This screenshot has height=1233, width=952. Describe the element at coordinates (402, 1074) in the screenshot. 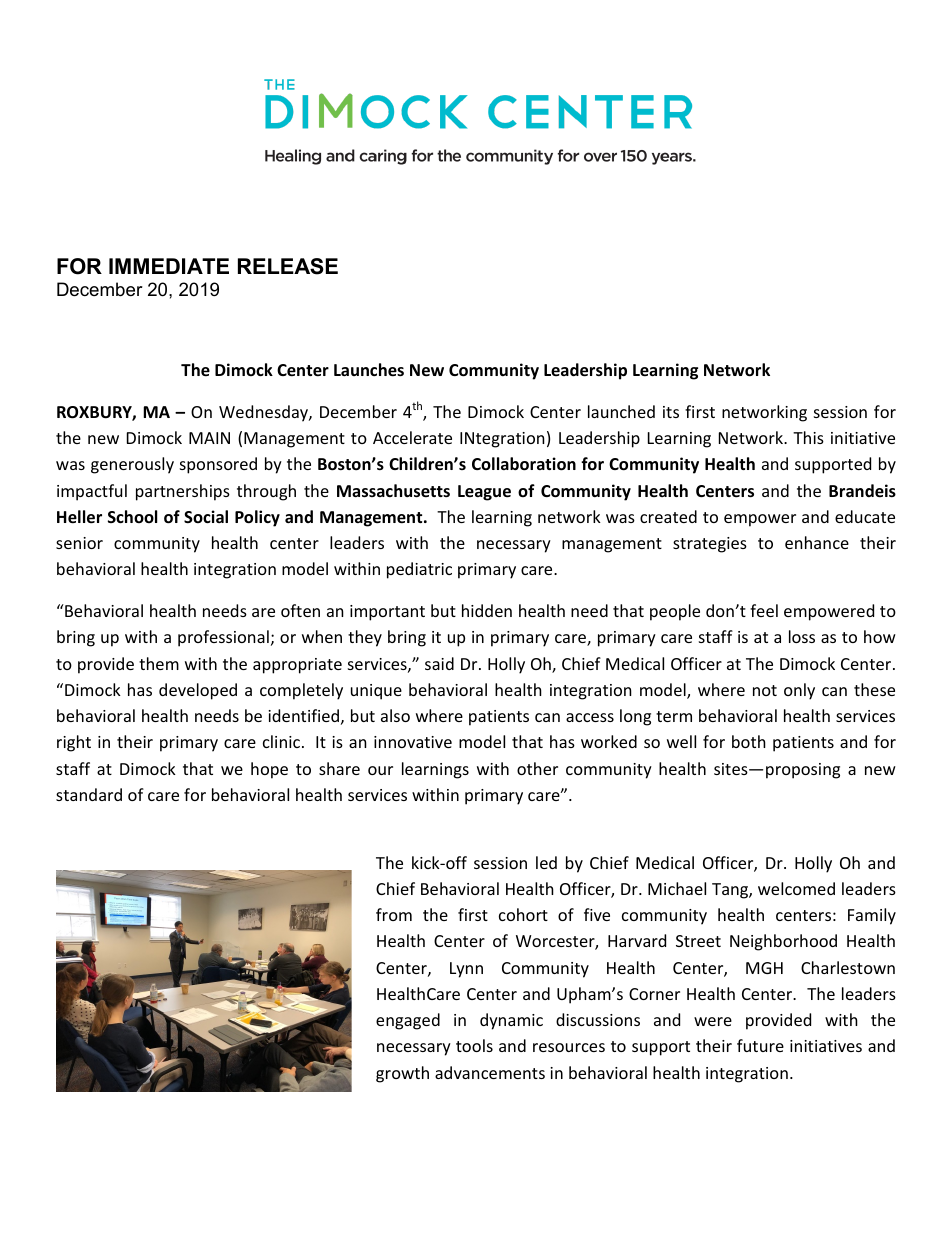

I see `growth` at that location.
